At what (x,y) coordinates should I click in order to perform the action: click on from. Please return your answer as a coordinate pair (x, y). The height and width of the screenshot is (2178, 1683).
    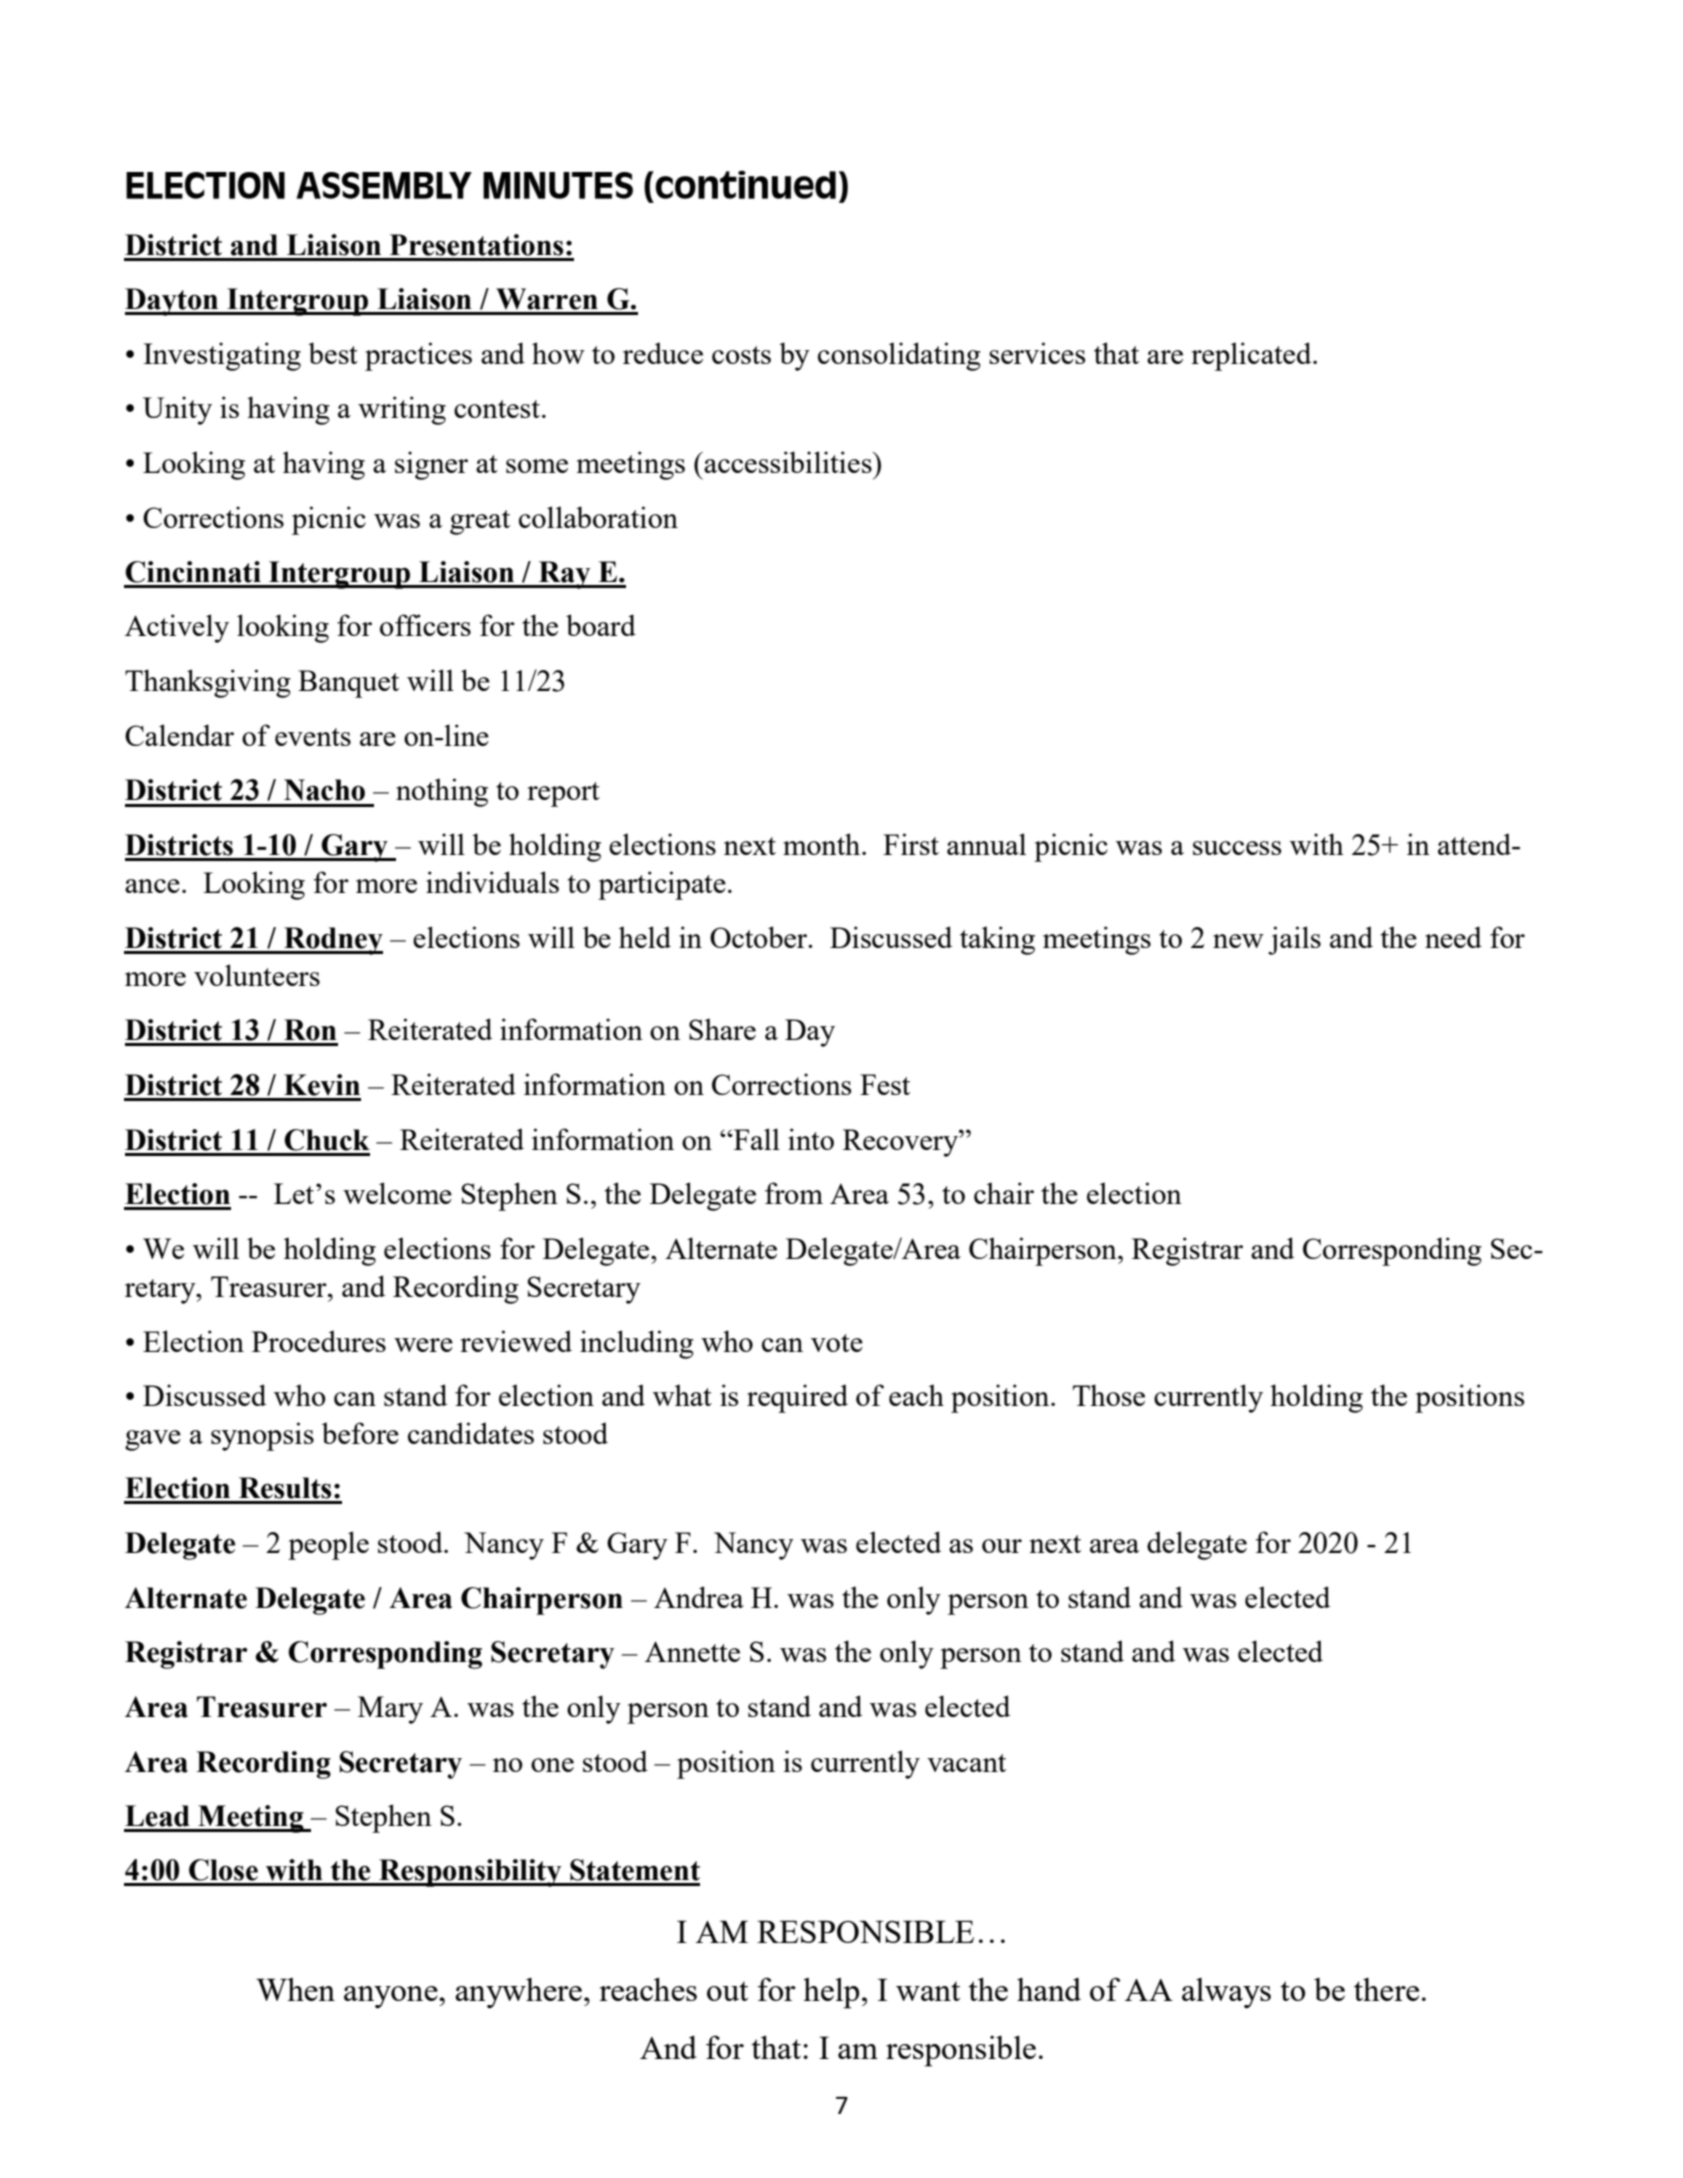
    Looking at the image, I should click on (794, 1193).
